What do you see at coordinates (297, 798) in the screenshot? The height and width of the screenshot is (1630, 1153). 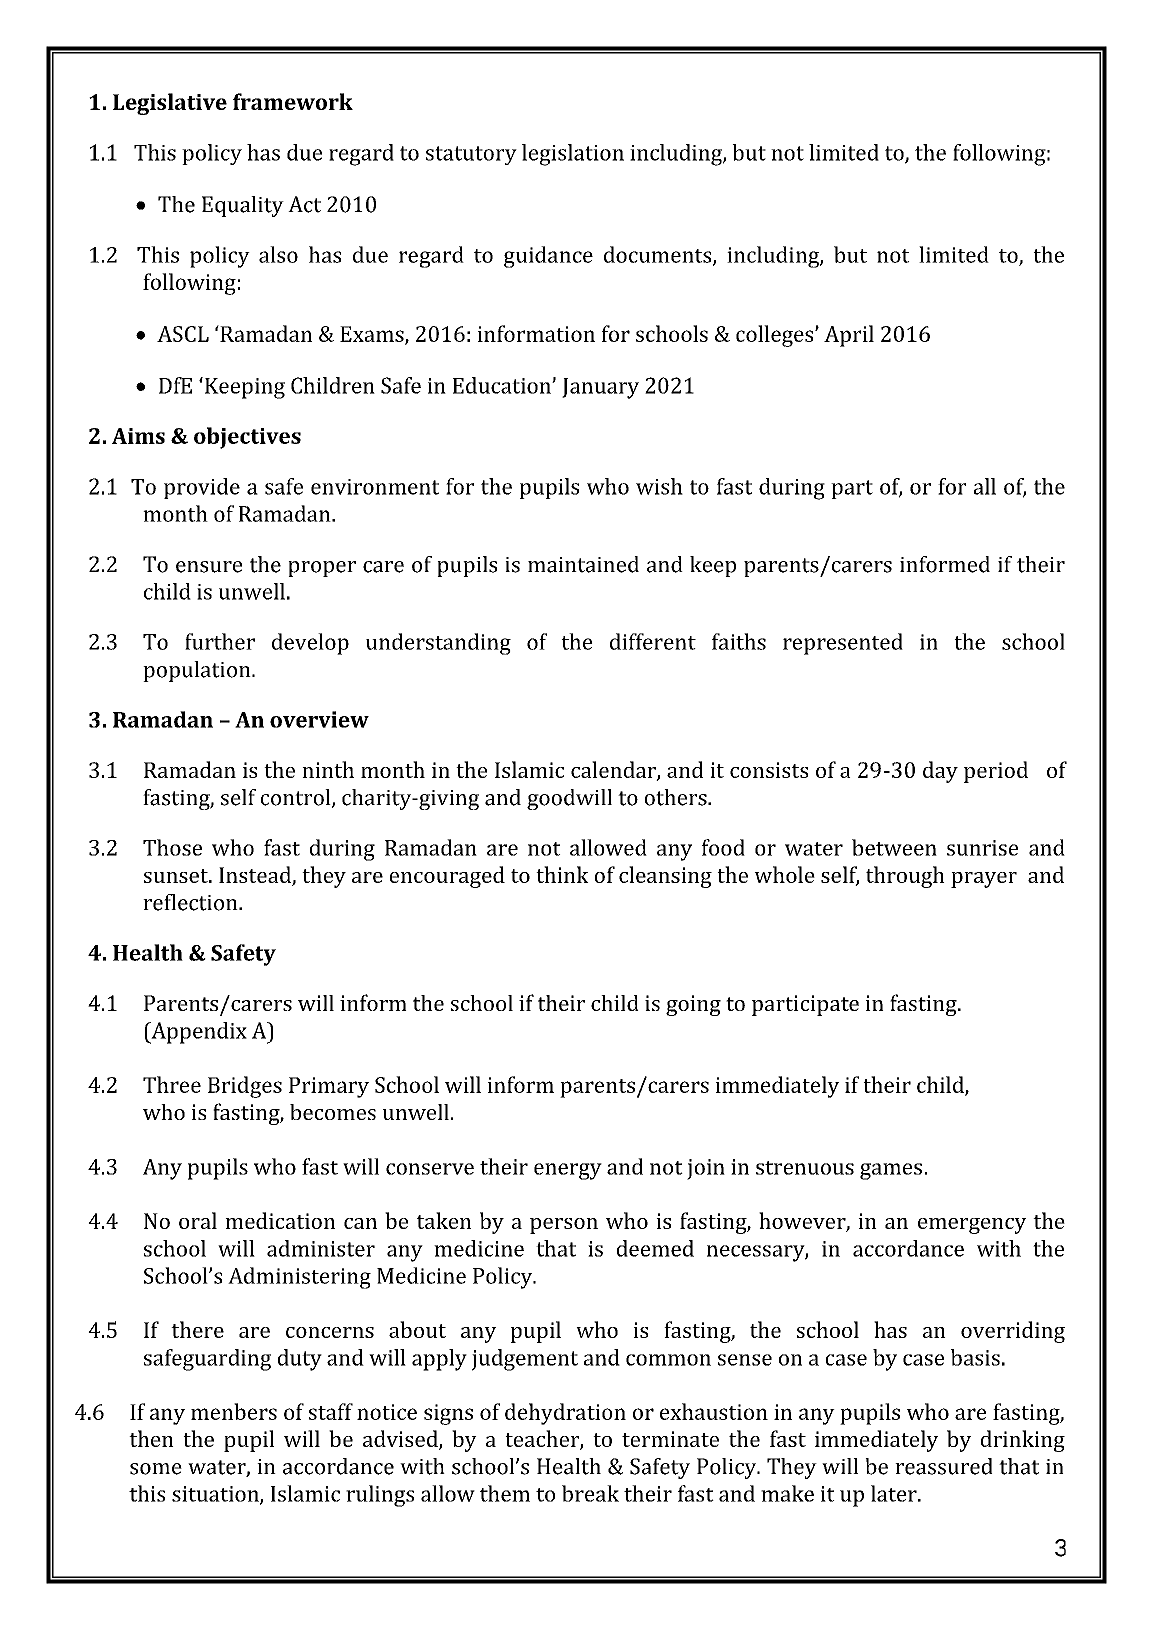 I see `control` at bounding box center [297, 798].
